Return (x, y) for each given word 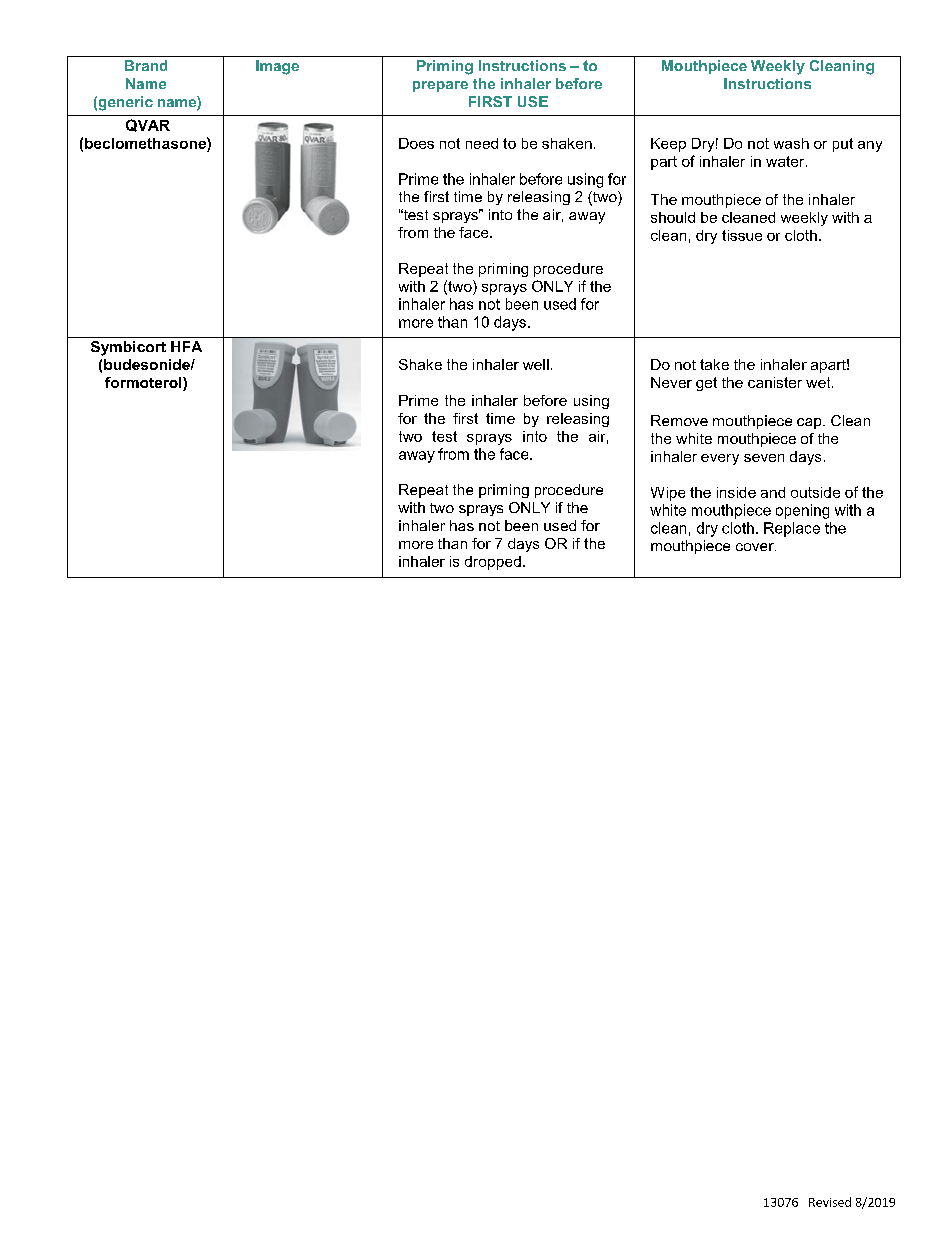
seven (764, 458)
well (536, 364)
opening (802, 511)
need (482, 143)
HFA (186, 346)
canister (775, 382)
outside (815, 492)
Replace (792, 529)
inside (736, 492)
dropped (493, 563)
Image (277, 67)
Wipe (668, 494)
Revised (830, 1202)
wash (791, 143)
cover (756, 547)
